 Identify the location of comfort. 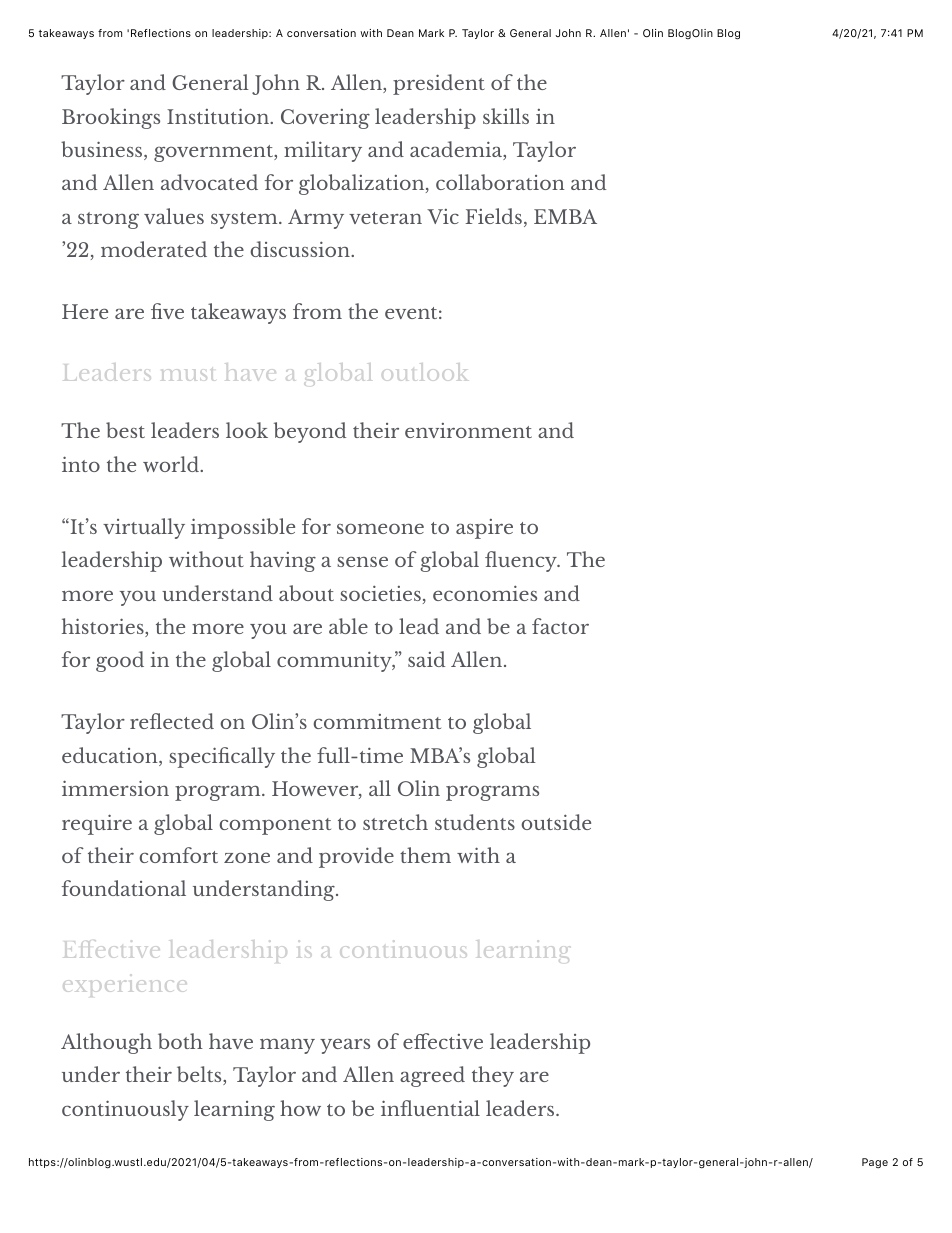
(179, 855).
